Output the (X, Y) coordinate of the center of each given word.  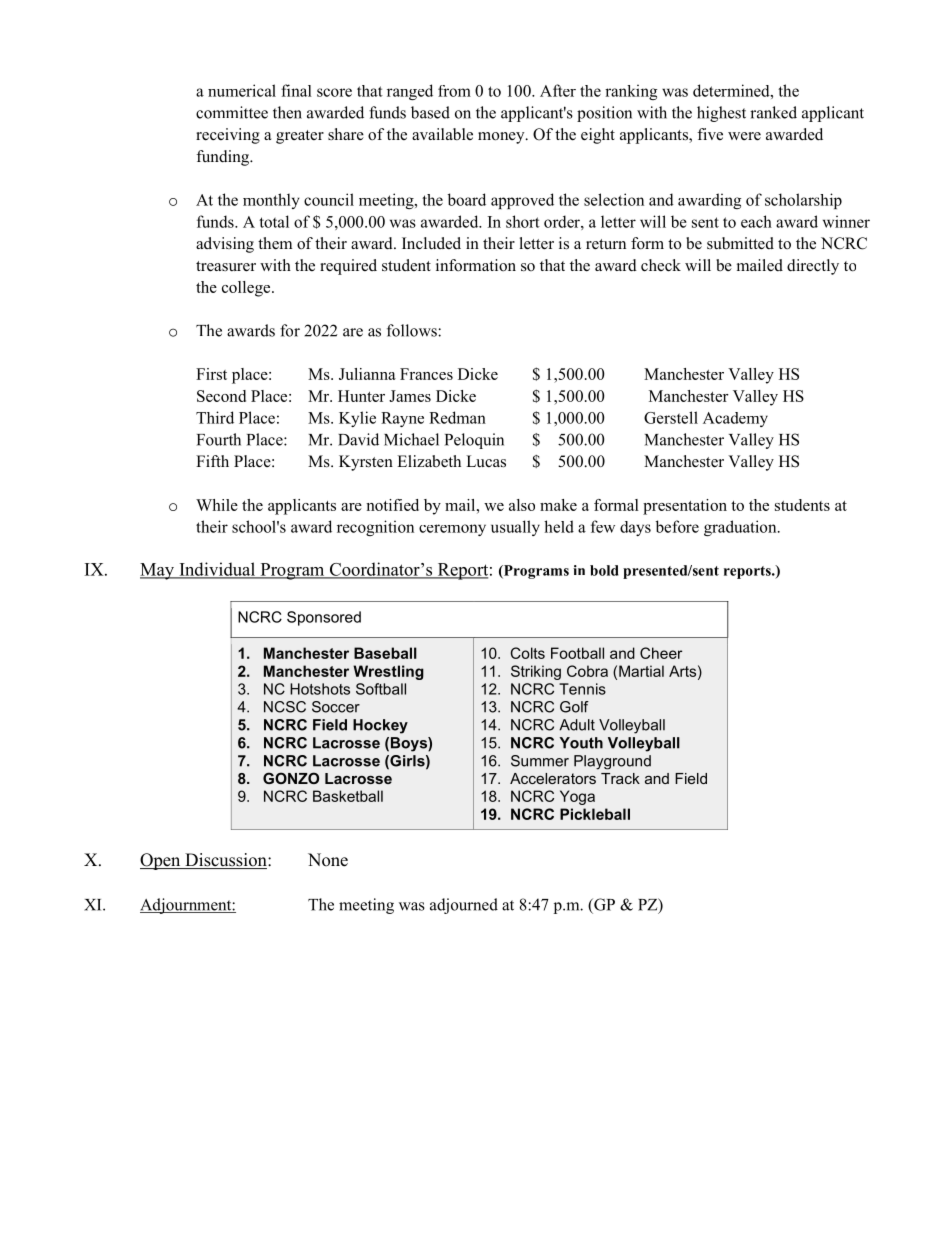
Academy (735, 419)
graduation (741, 528)
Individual (217, 570)
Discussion (226, 861)
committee (232, 112)
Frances (426, 374)
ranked (773, 112)
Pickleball (595, 814)
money (502, 138)
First (211, 374)
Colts (528, 653)
